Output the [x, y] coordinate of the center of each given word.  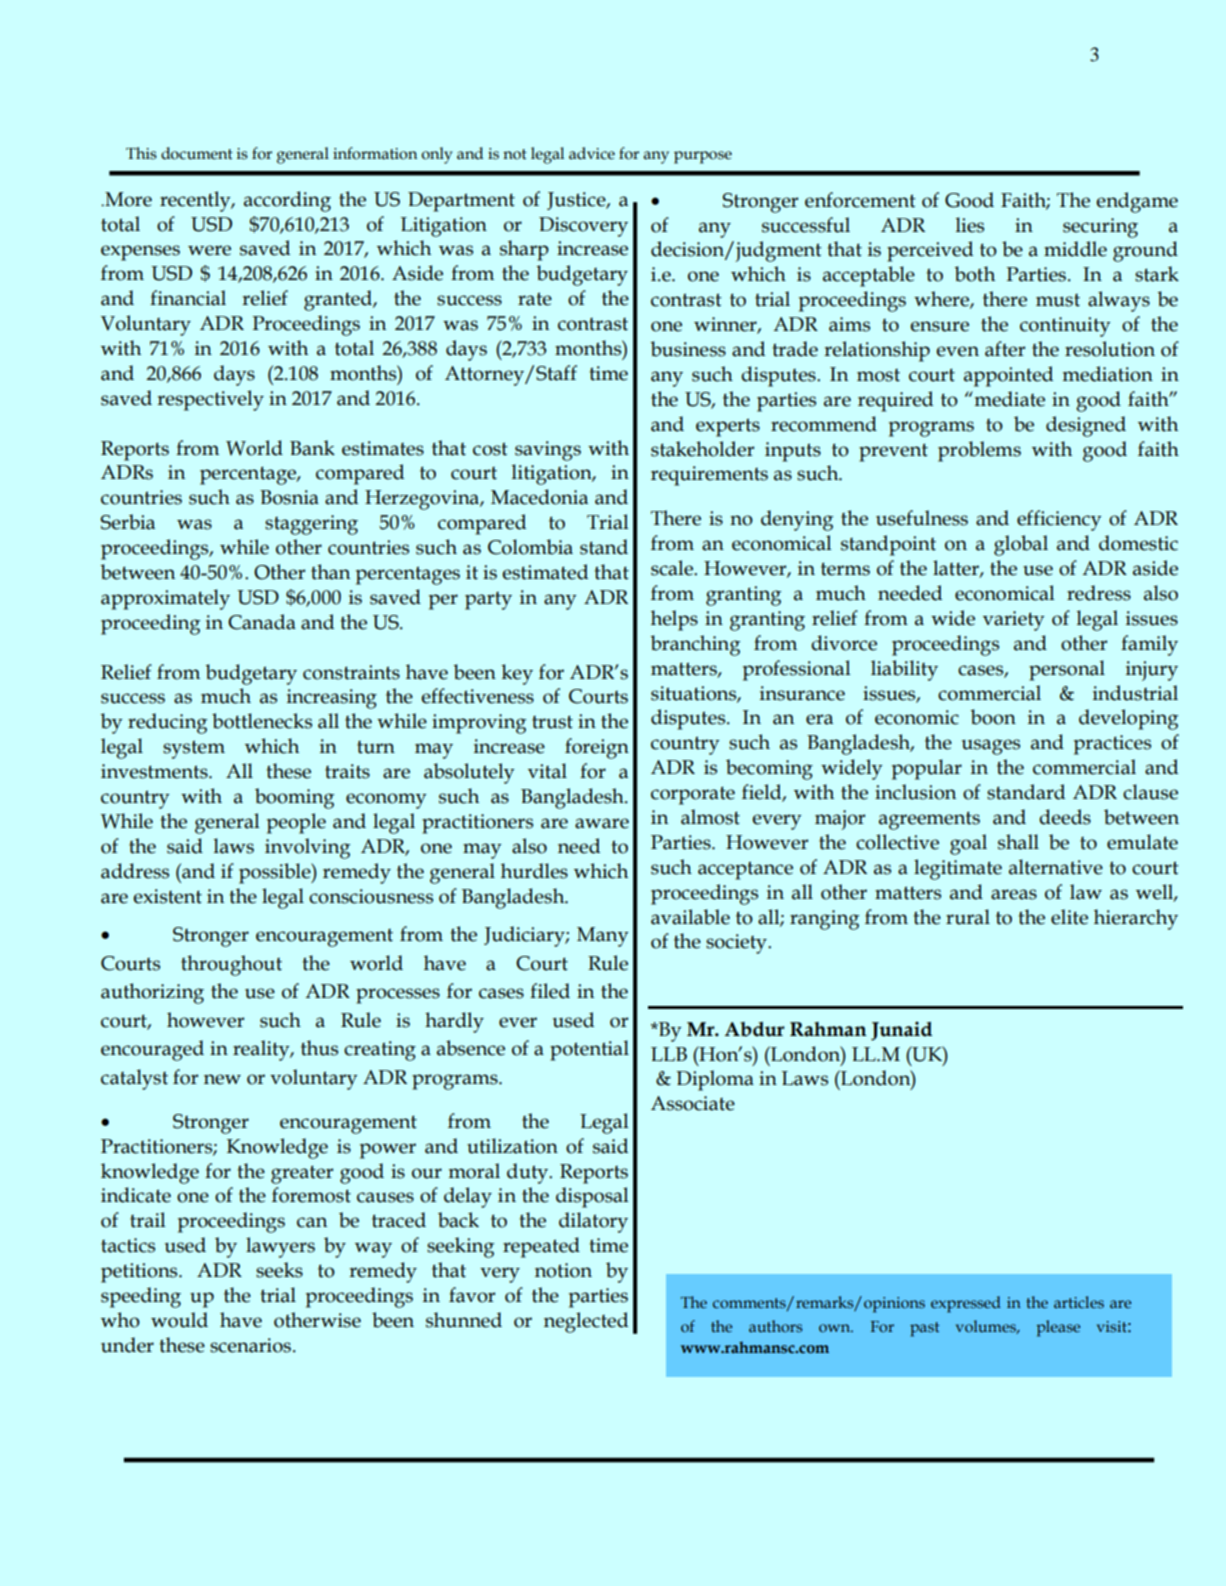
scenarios [252, 1345]
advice [592, 153]
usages [991, 747]
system [194, 749]
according [287, 201]
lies [970, 225]
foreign [597, 748]
